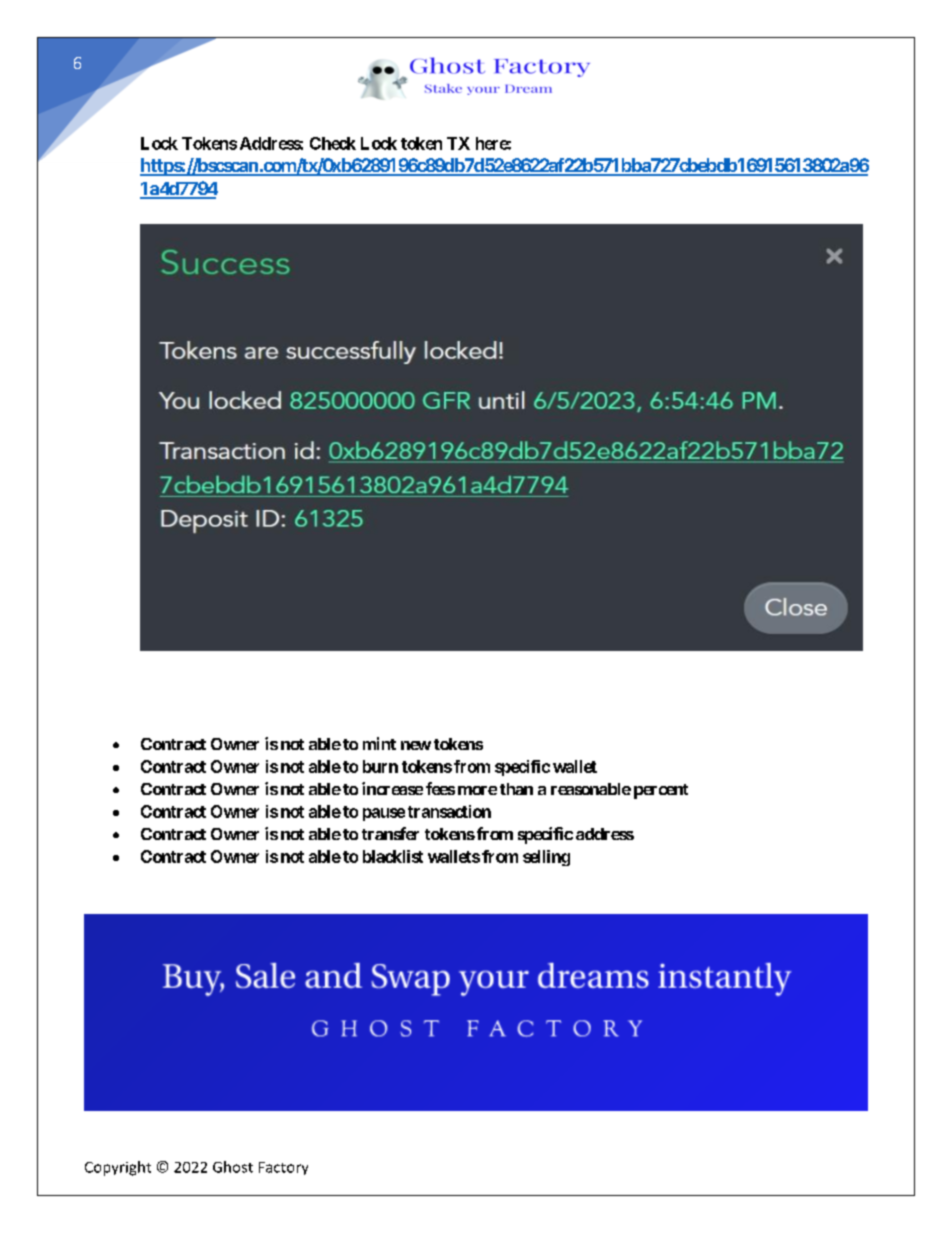 The image size is (952, 1233). What do you see at coordinates (283, 1168) in the screenshot?
I see `Factory` at bounding box center [283, 1168].
